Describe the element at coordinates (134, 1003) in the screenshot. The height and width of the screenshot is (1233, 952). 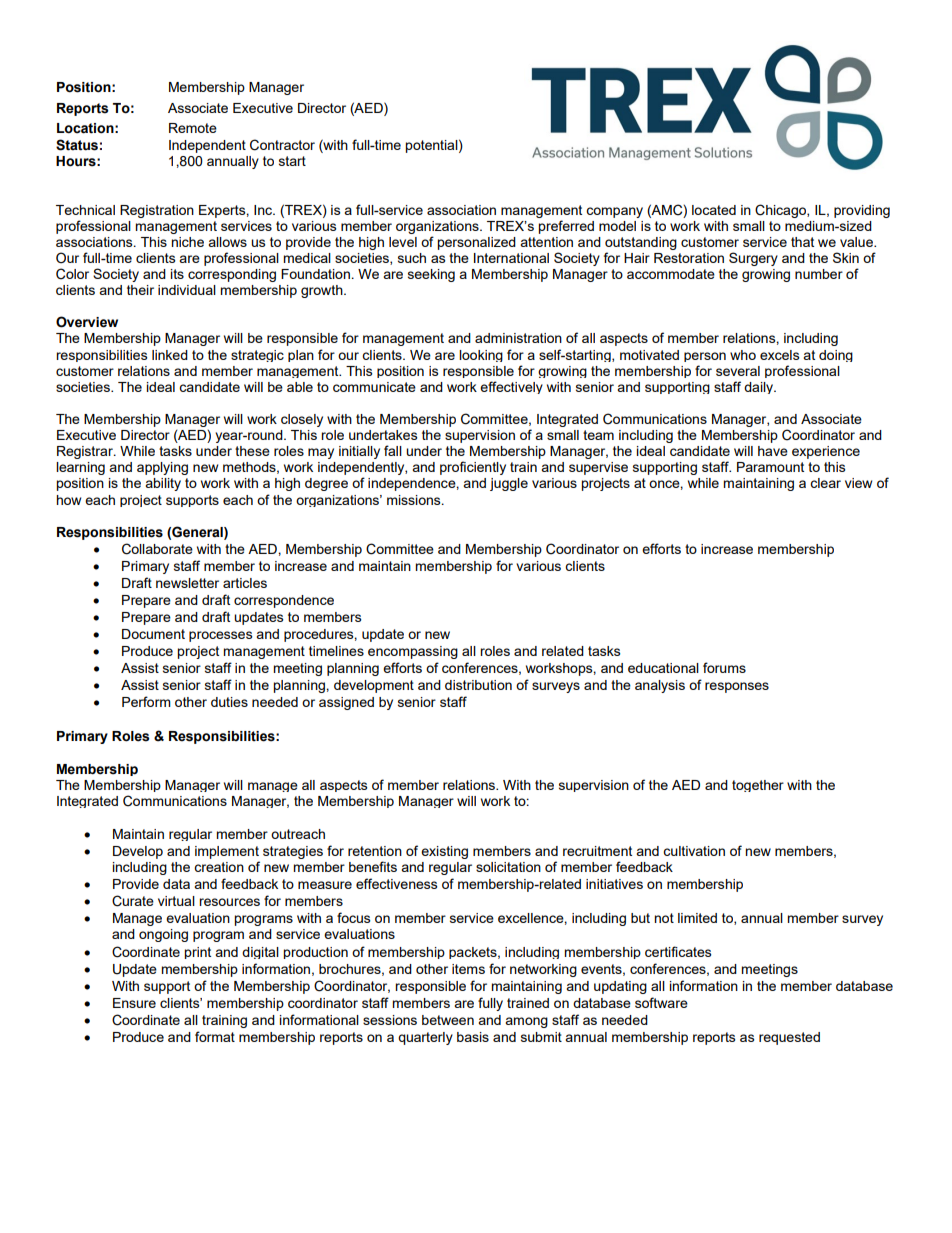
I see `Ensure` at that location.
